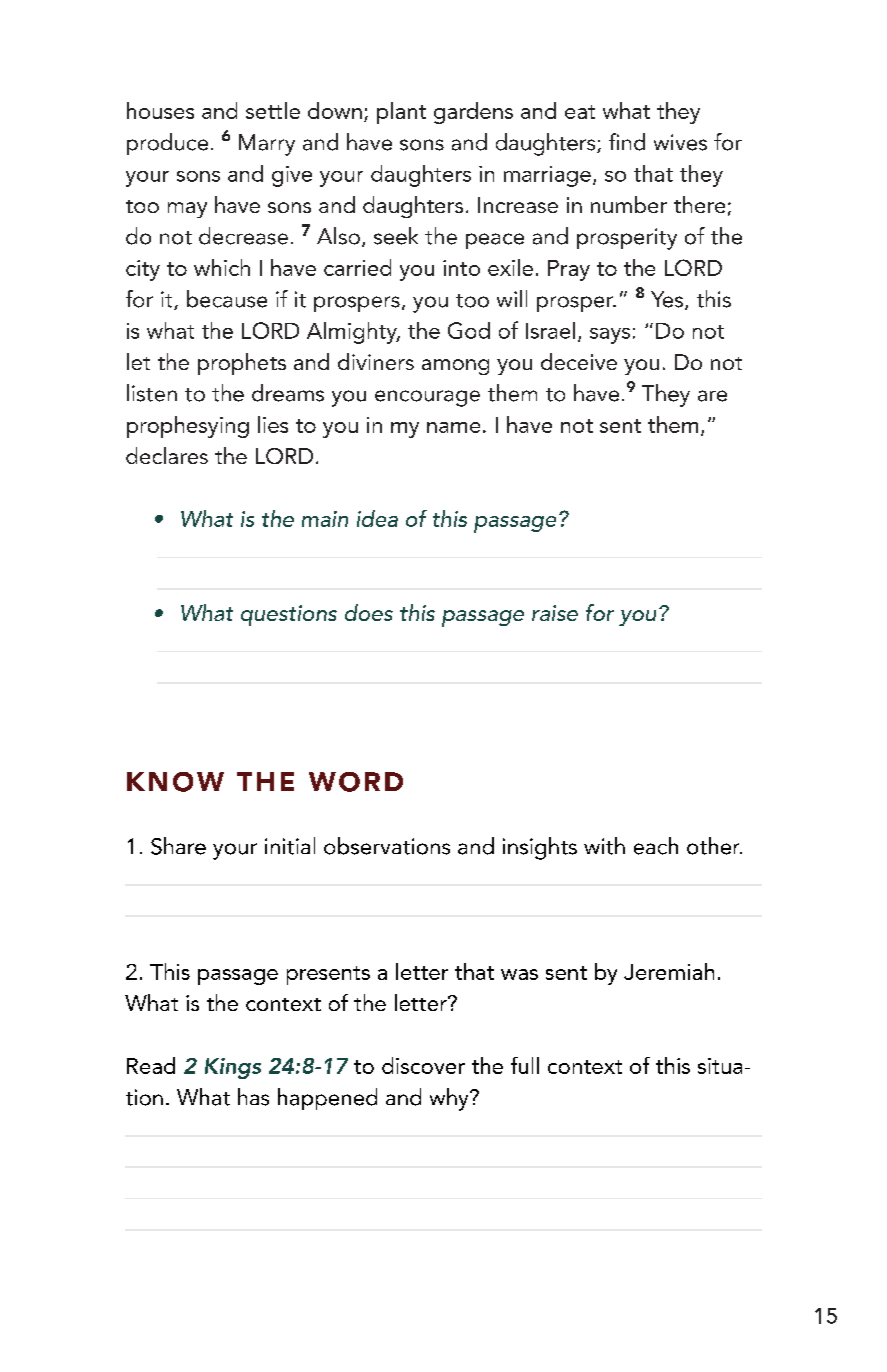  Describe the element at coordinates (167, 144) in the screenshot. I see `produce` at that location.
